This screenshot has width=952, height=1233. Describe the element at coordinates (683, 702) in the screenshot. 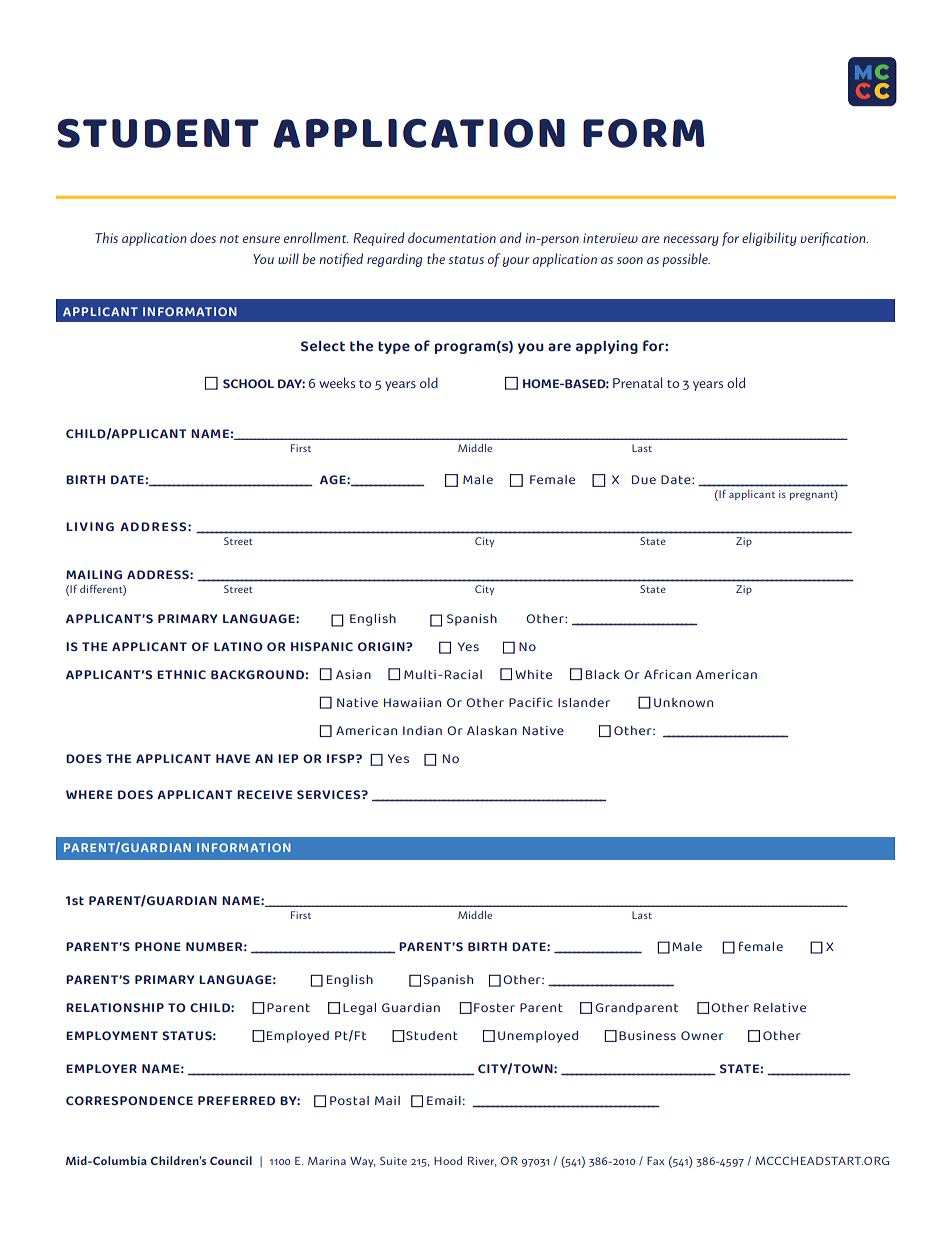

I see `Unknown` at that location.
